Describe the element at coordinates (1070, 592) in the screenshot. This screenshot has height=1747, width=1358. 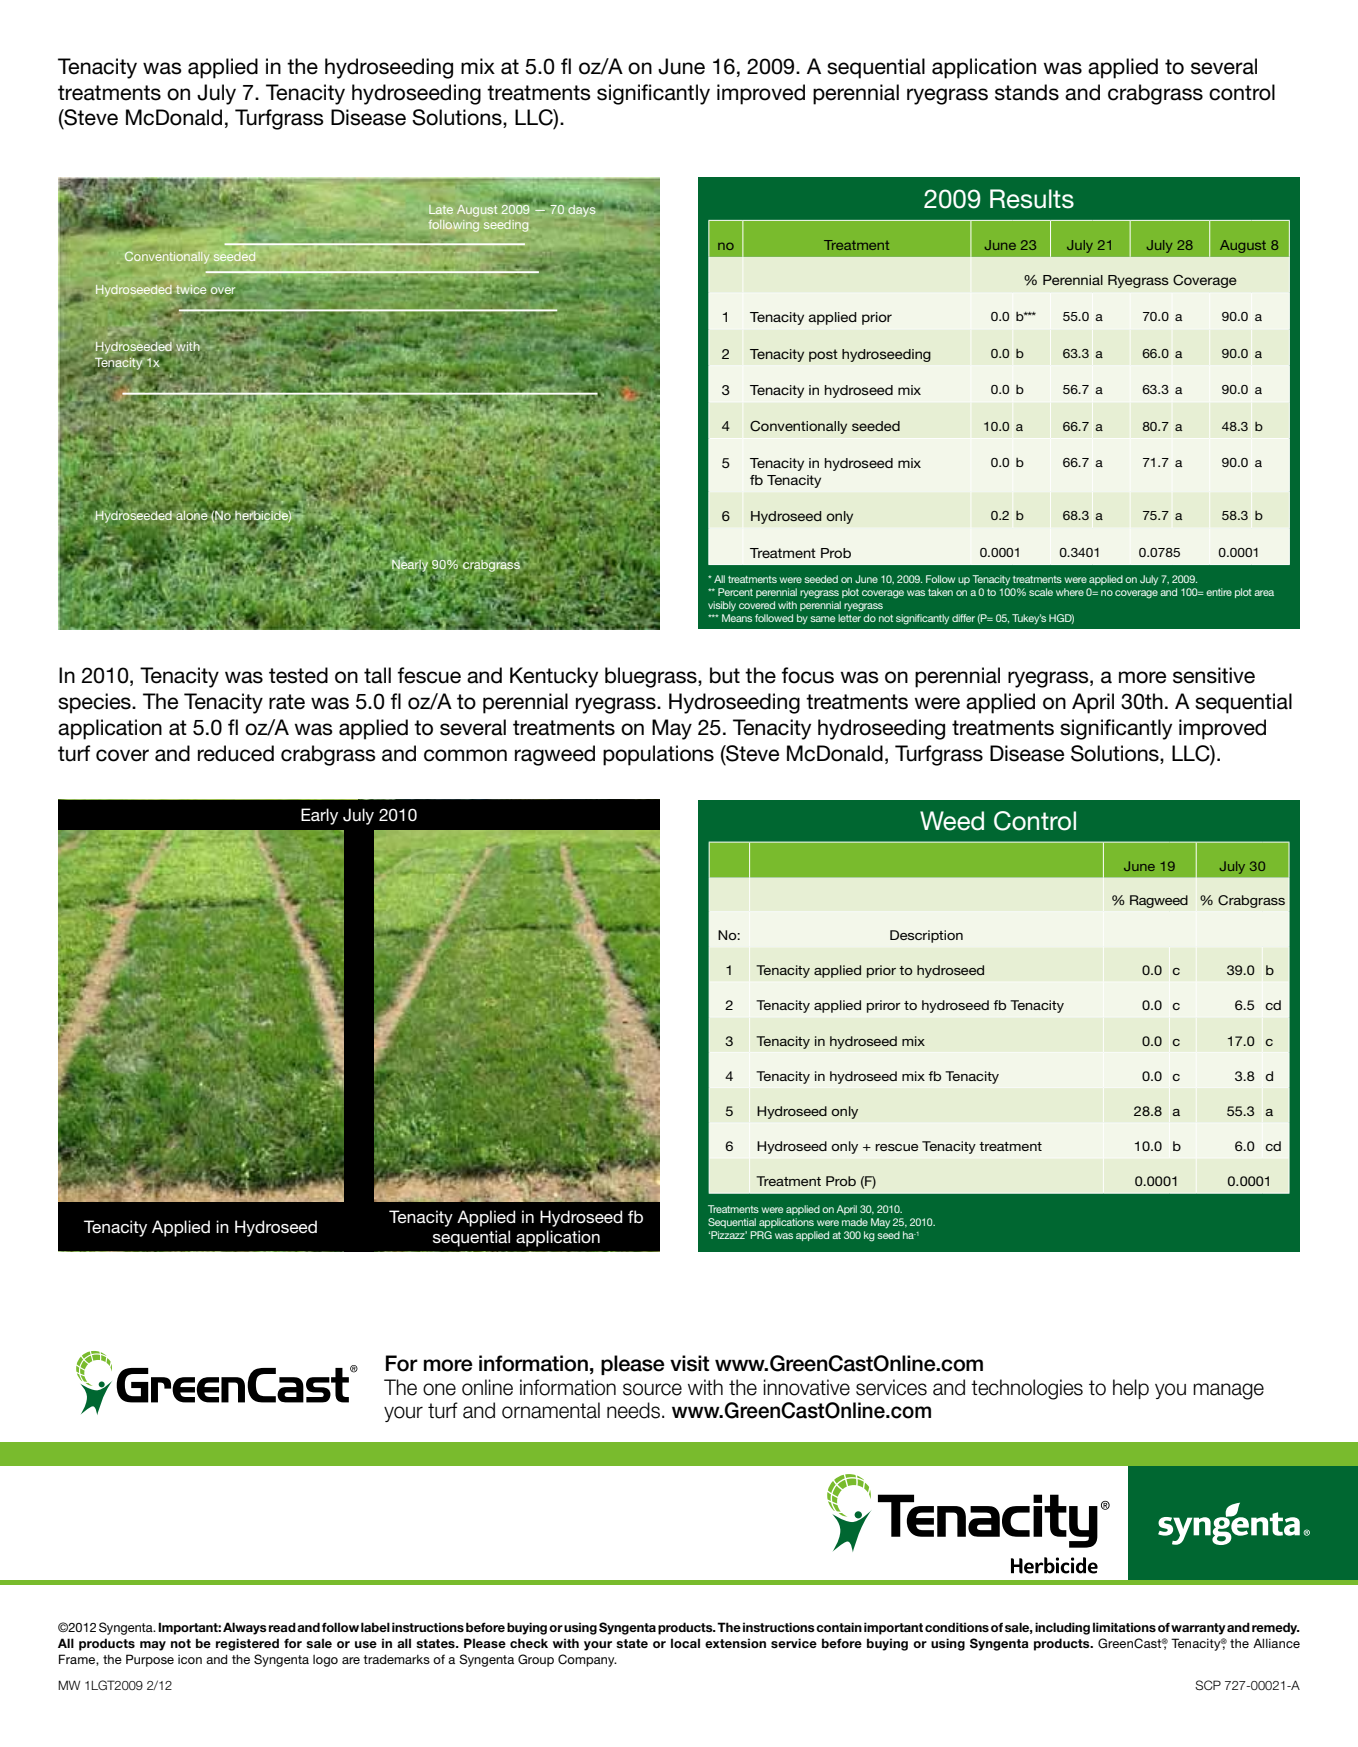
I see `where` at that location.
